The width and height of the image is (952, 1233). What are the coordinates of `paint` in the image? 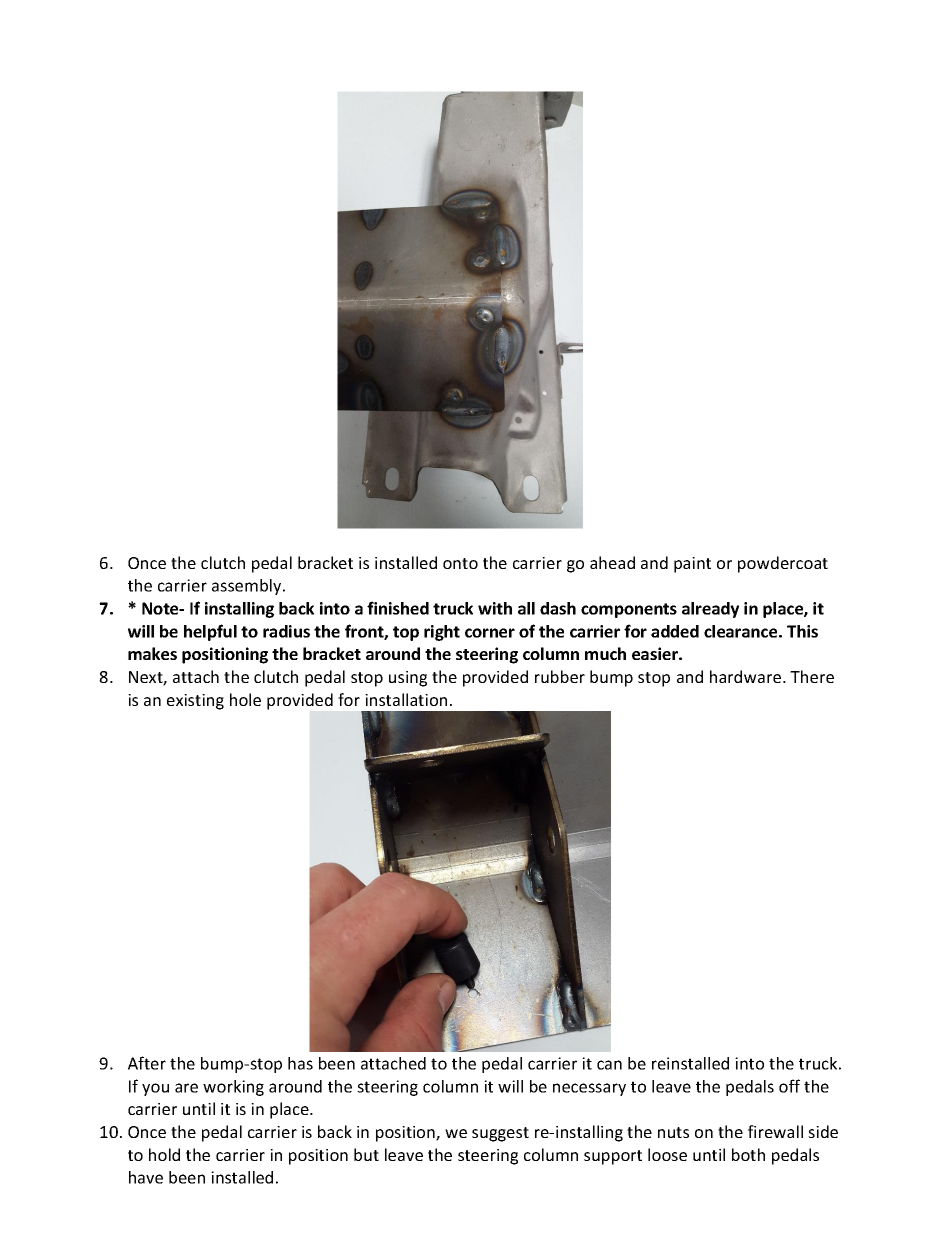 It's located at (692, 565).
